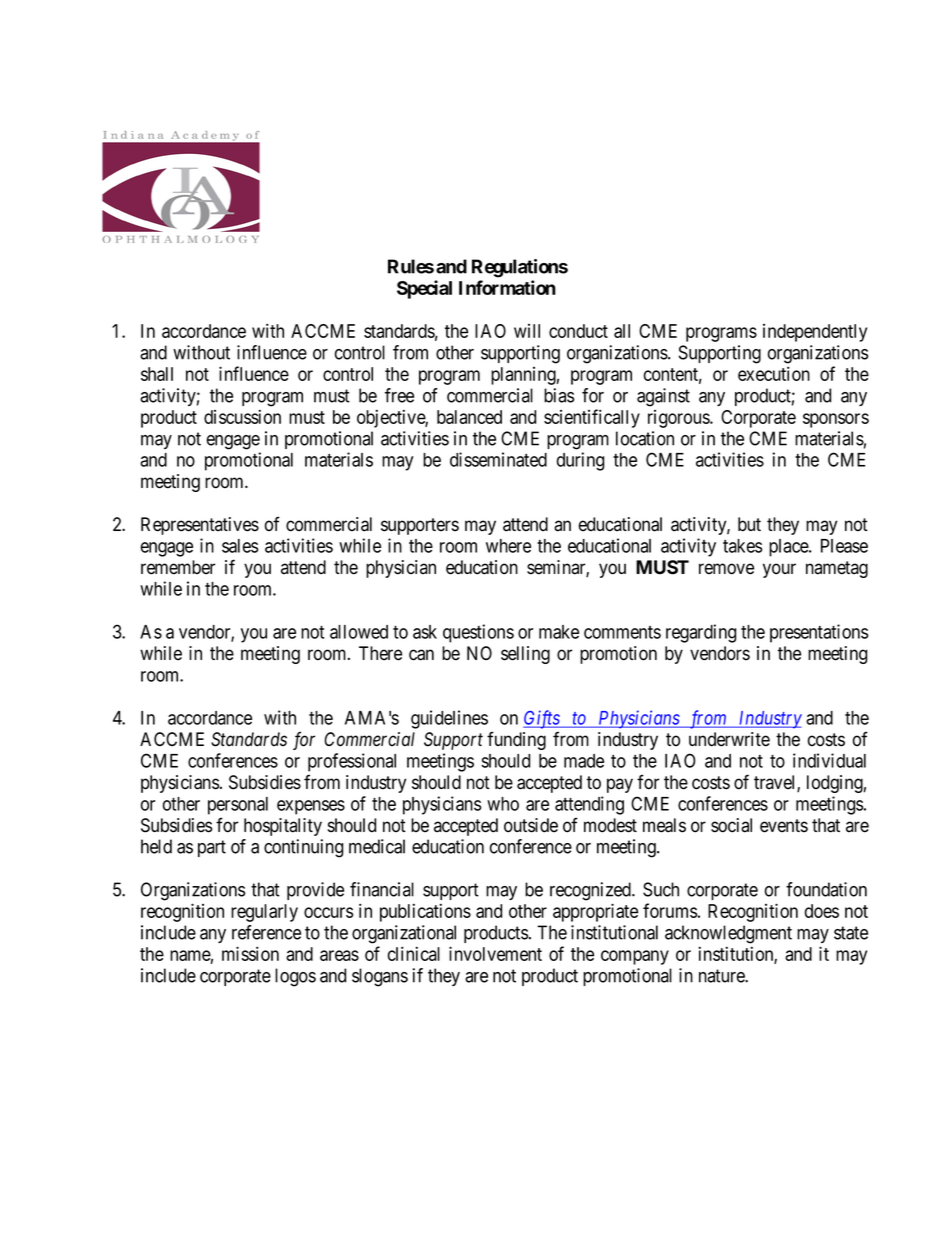  Describe the element at coordinates (157, 374) in the page. I see `shall` at that location.
